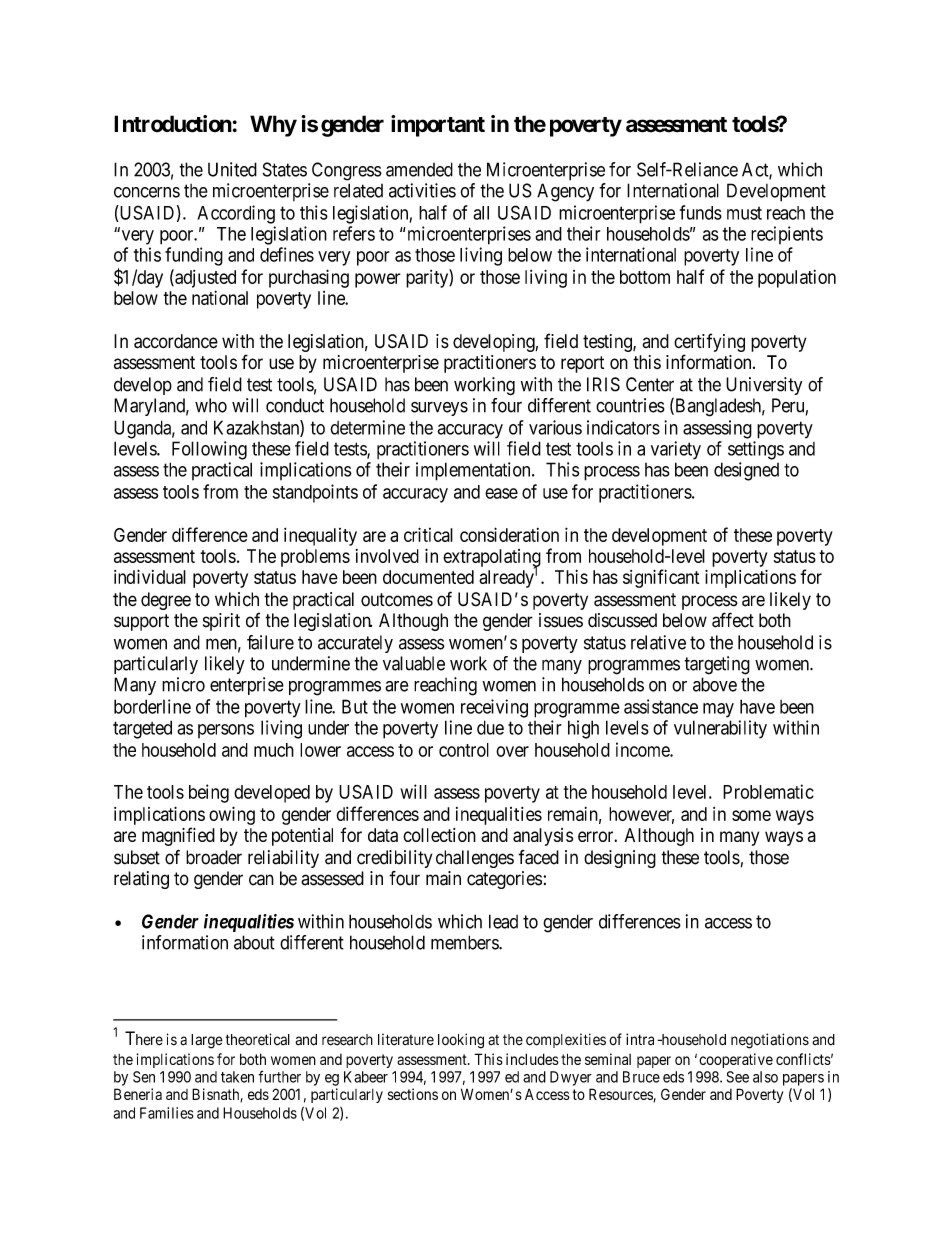  I want to click on taken, so click(237, 1077).
